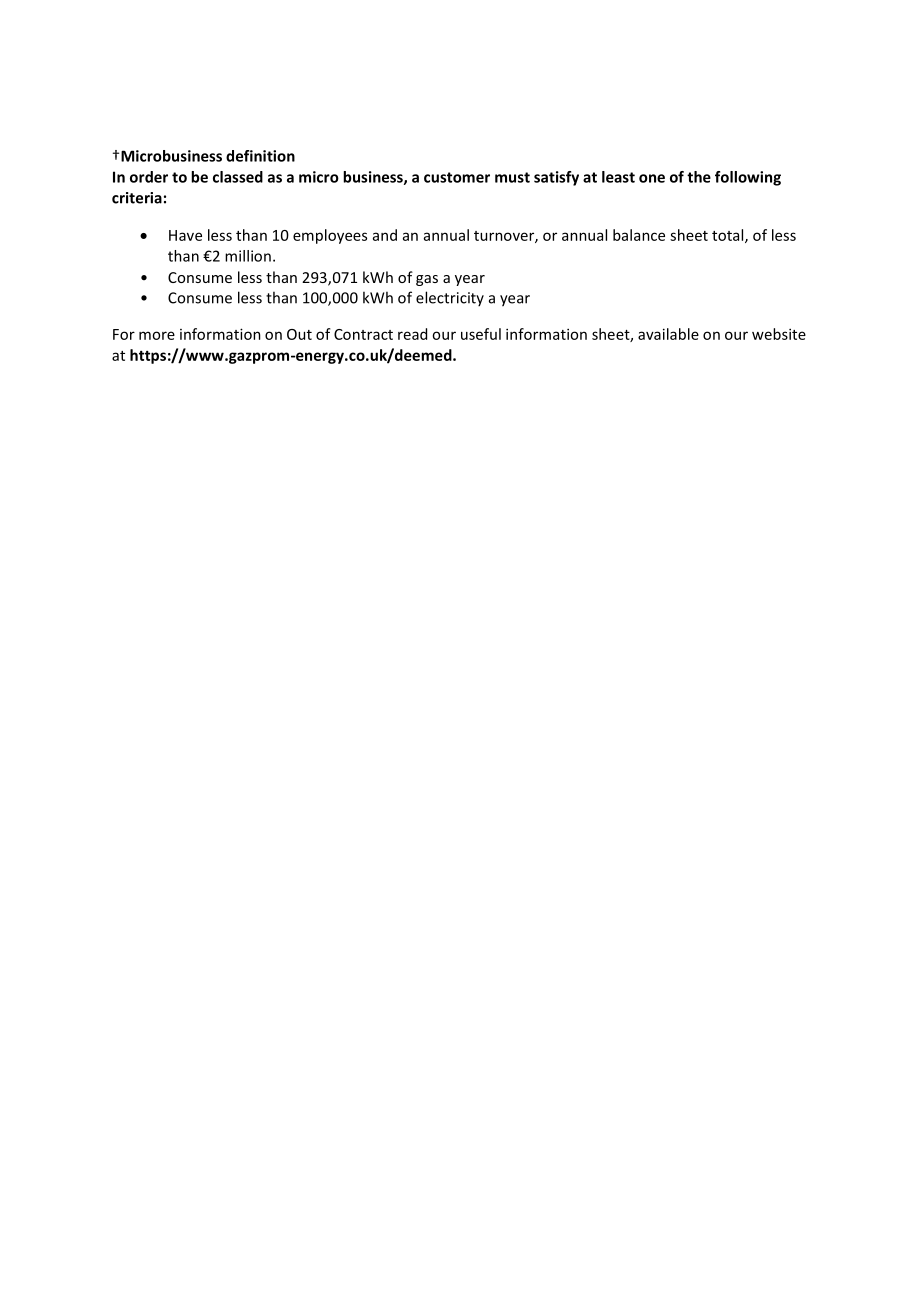  What do you see at coordinates (639, 235) in the screenshot?
I see `balance` at bounding box center [639, 235].
